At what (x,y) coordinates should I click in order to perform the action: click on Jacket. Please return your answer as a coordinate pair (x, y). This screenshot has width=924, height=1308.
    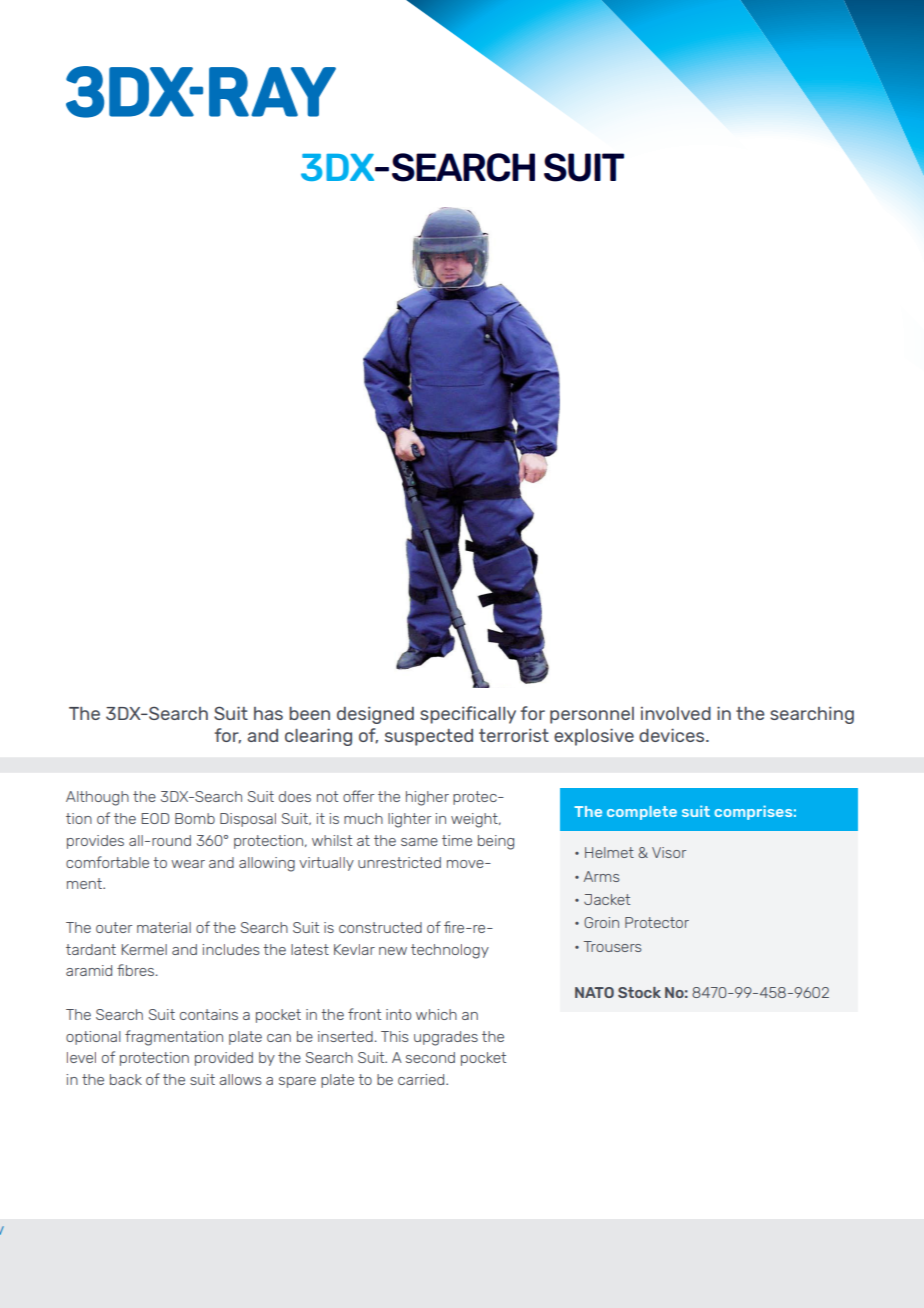
    Looking at the image, I should click on (607, 899).
